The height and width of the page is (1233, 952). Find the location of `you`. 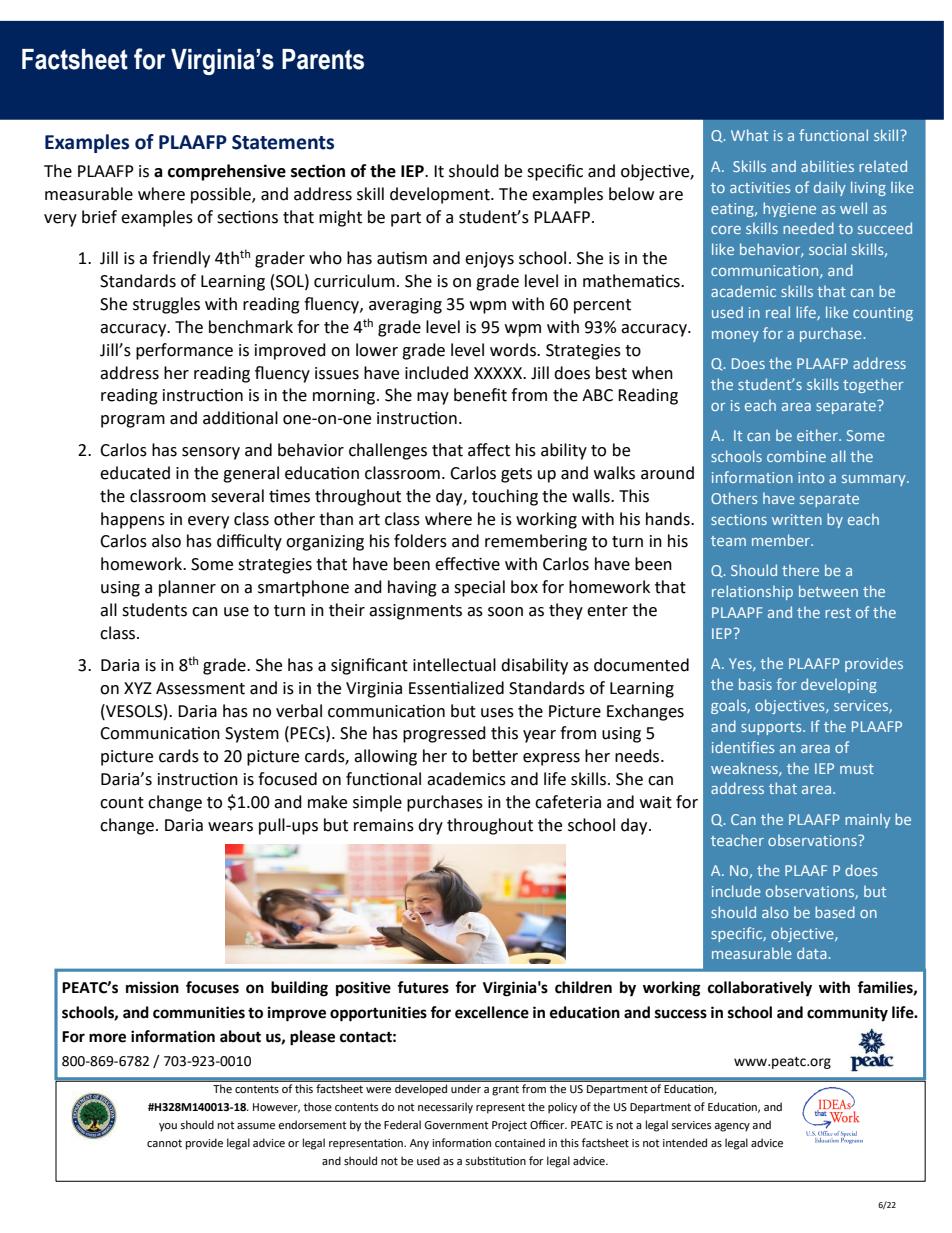

you is located at coordinates (168, 1127).
